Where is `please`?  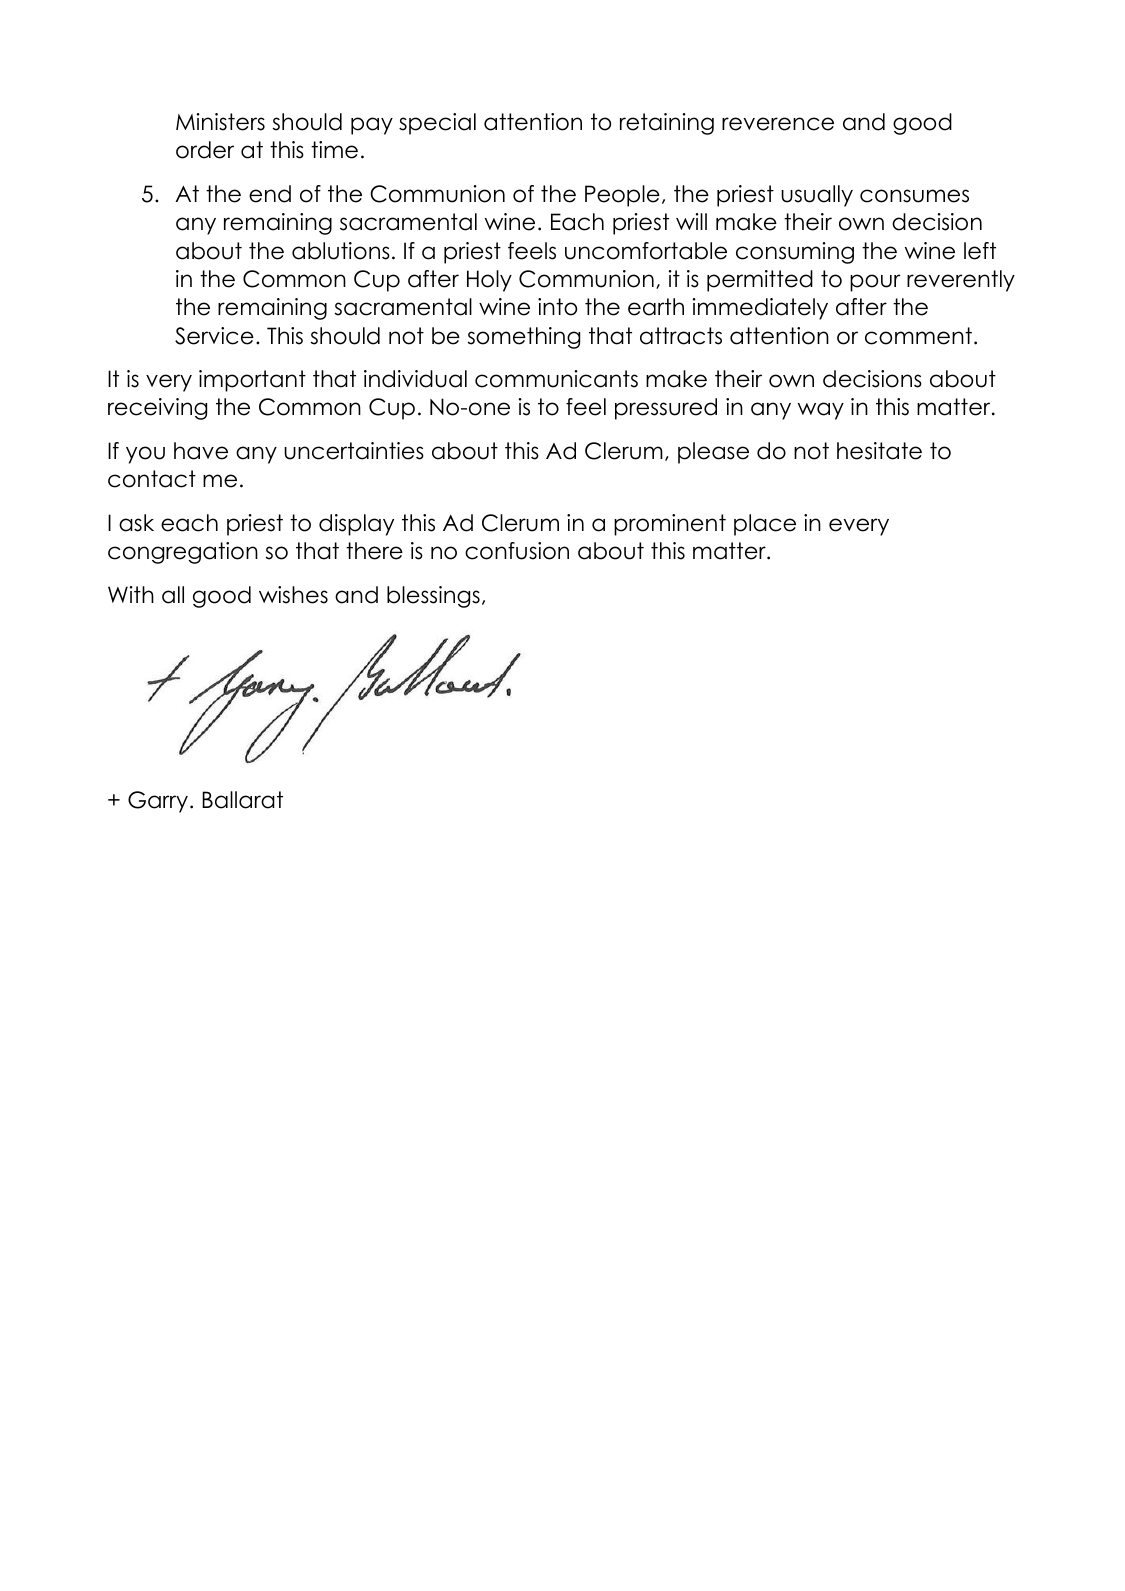
please is located at coordinates (713, 453).
